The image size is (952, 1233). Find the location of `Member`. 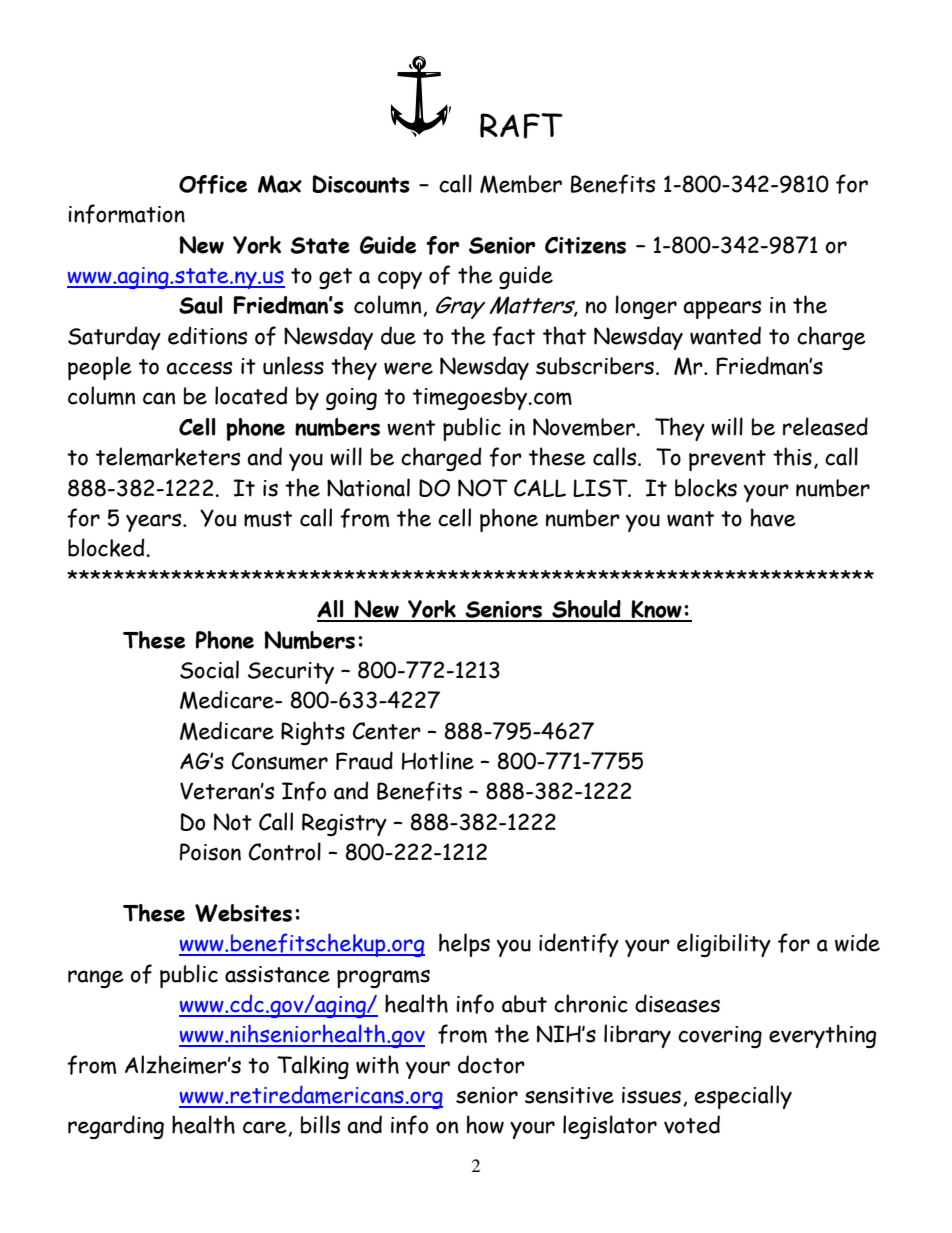

Member is located at coordinates (521, 184).
